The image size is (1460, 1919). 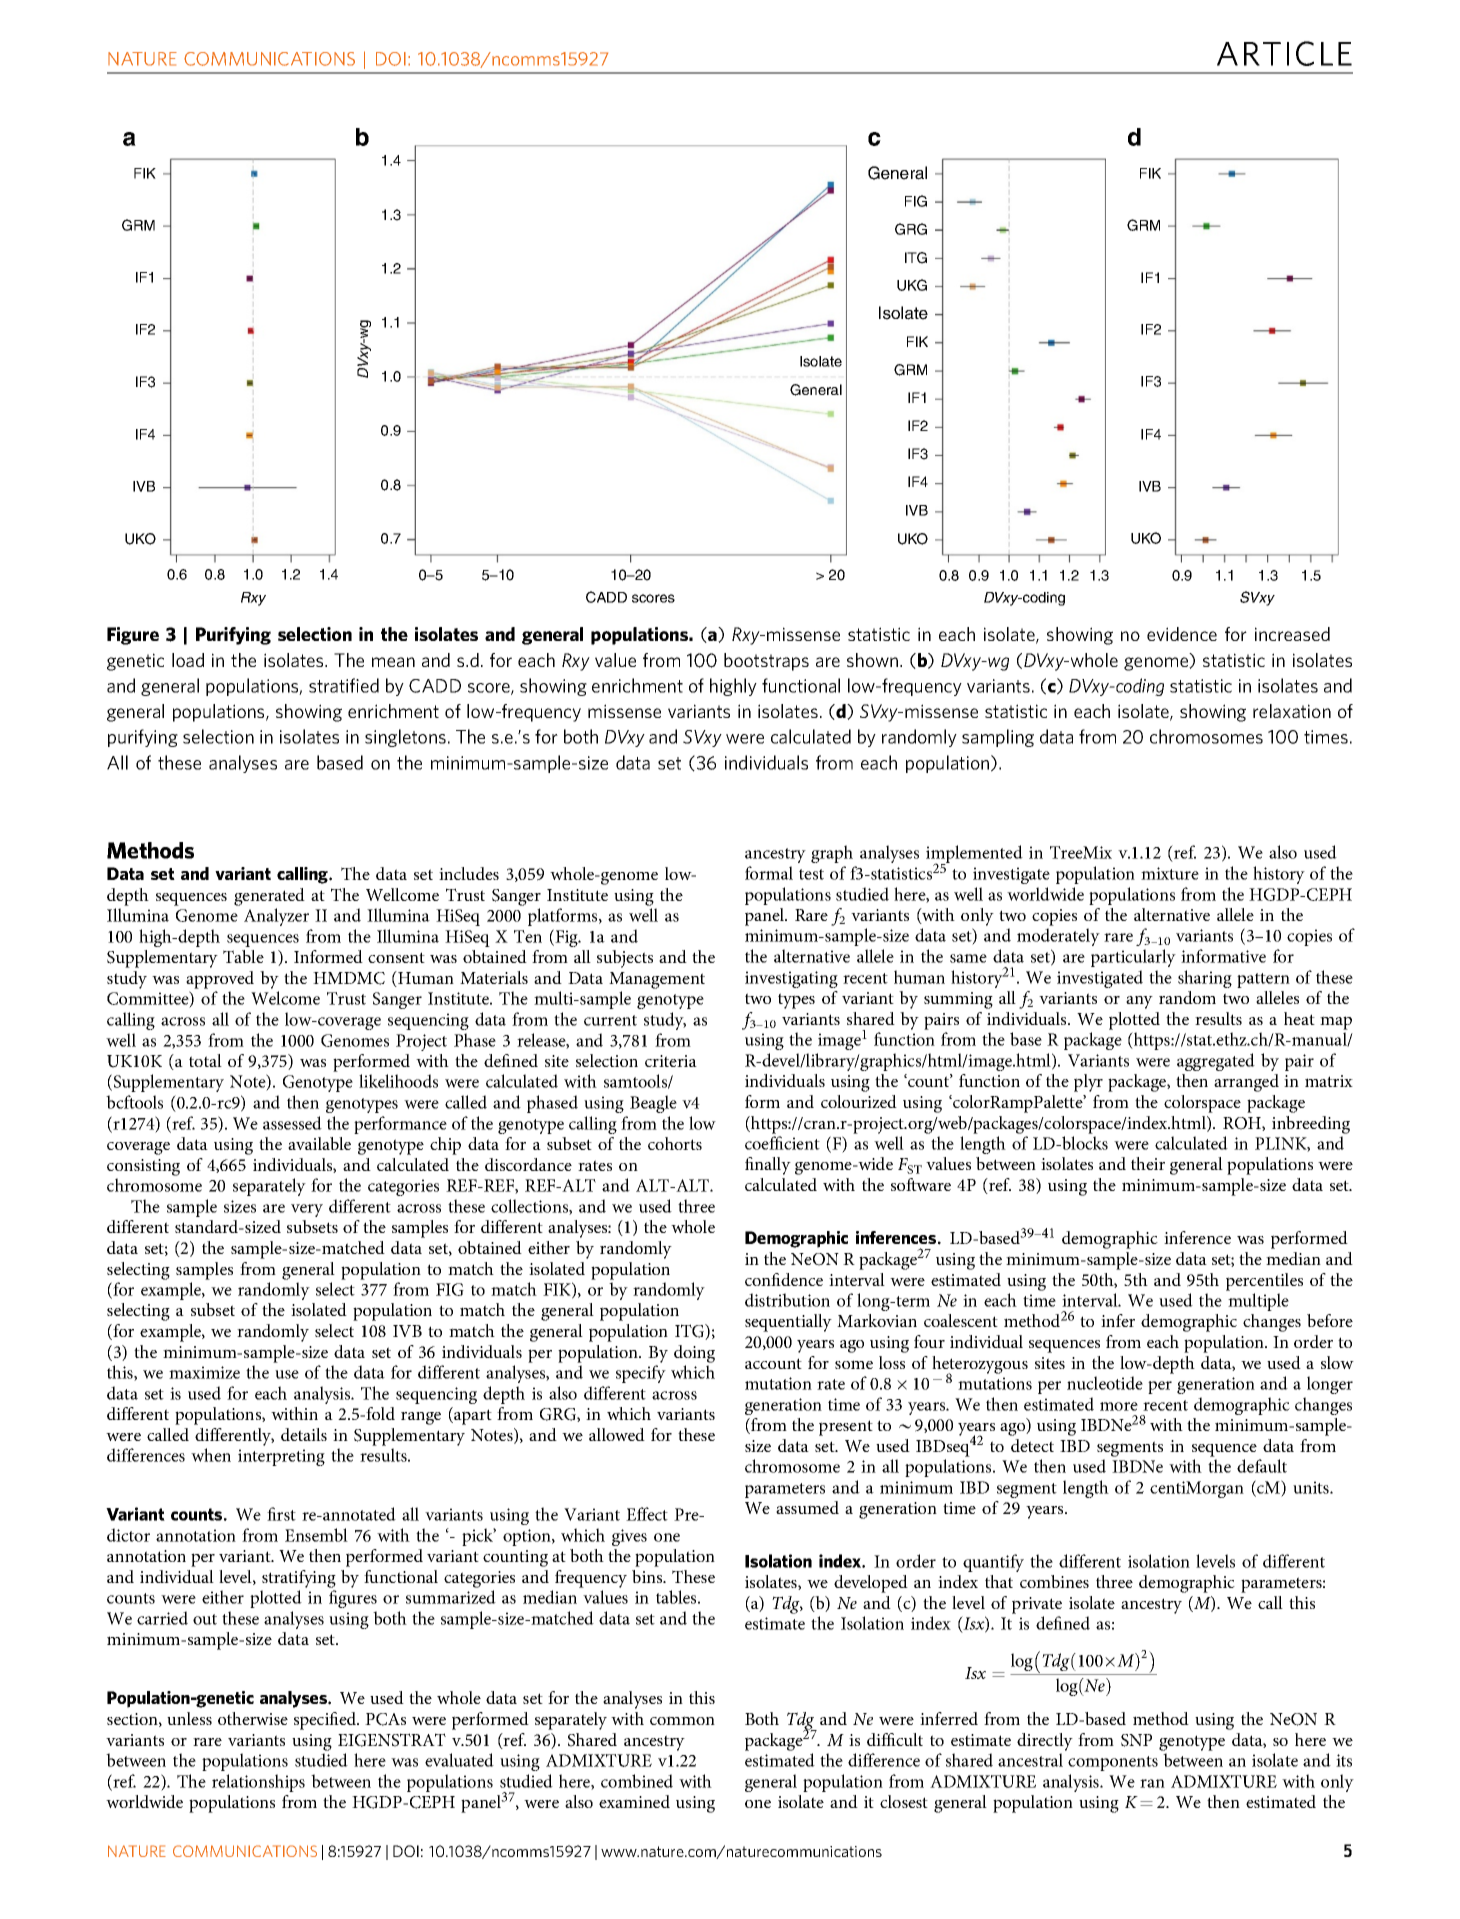 What do you see at coordinates (307, 1210) in the screenshot?
I see `very` at bounding box center [307, 1210].
